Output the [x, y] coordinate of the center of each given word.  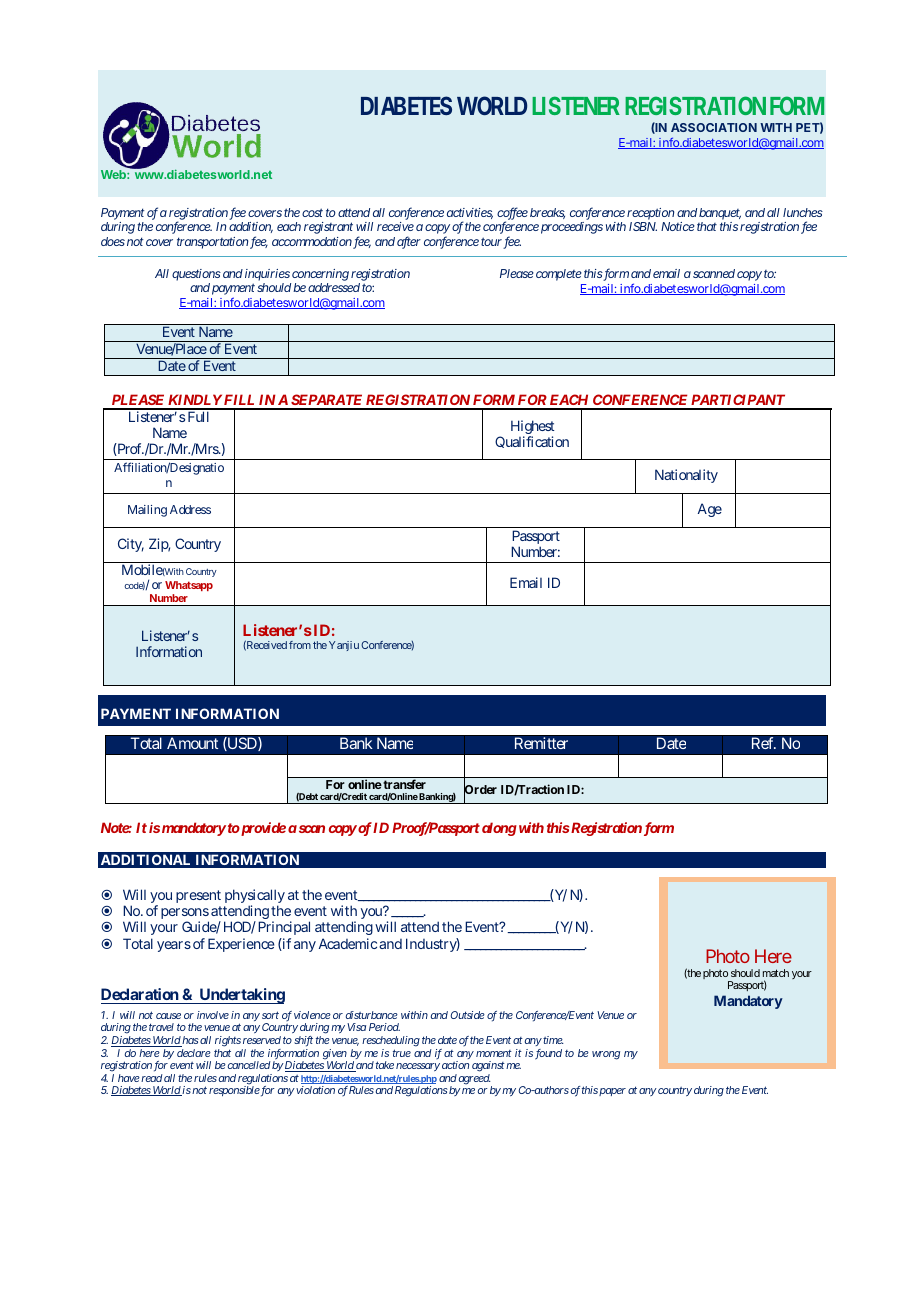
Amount [192, 743]
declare [194, 1053]
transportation [212, 243]
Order [480, 791]
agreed [475, 1079]
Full [198, 416]
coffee [512, 214]
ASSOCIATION [714, 127]
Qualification [532, 442]
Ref [764, 743]
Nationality [686, 476]
